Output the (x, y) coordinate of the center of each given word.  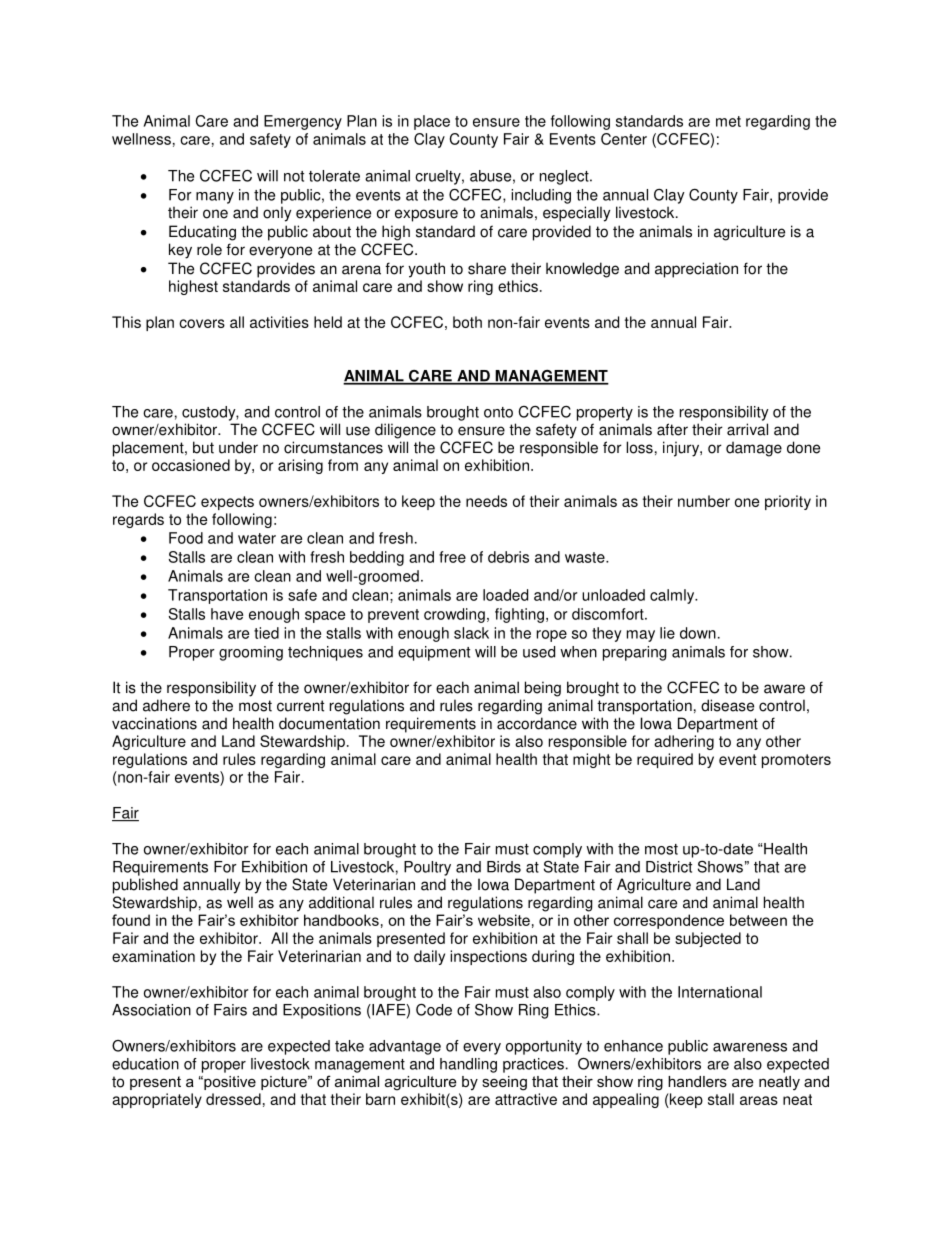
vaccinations (154, 723)
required (665, 760)
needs (486, 501)
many (215, 198)
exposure (426, 215)
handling (468, 1065)
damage (754, 449)
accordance (537, 723)
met (728, 121)
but (203, 447)
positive (229, 1083)
